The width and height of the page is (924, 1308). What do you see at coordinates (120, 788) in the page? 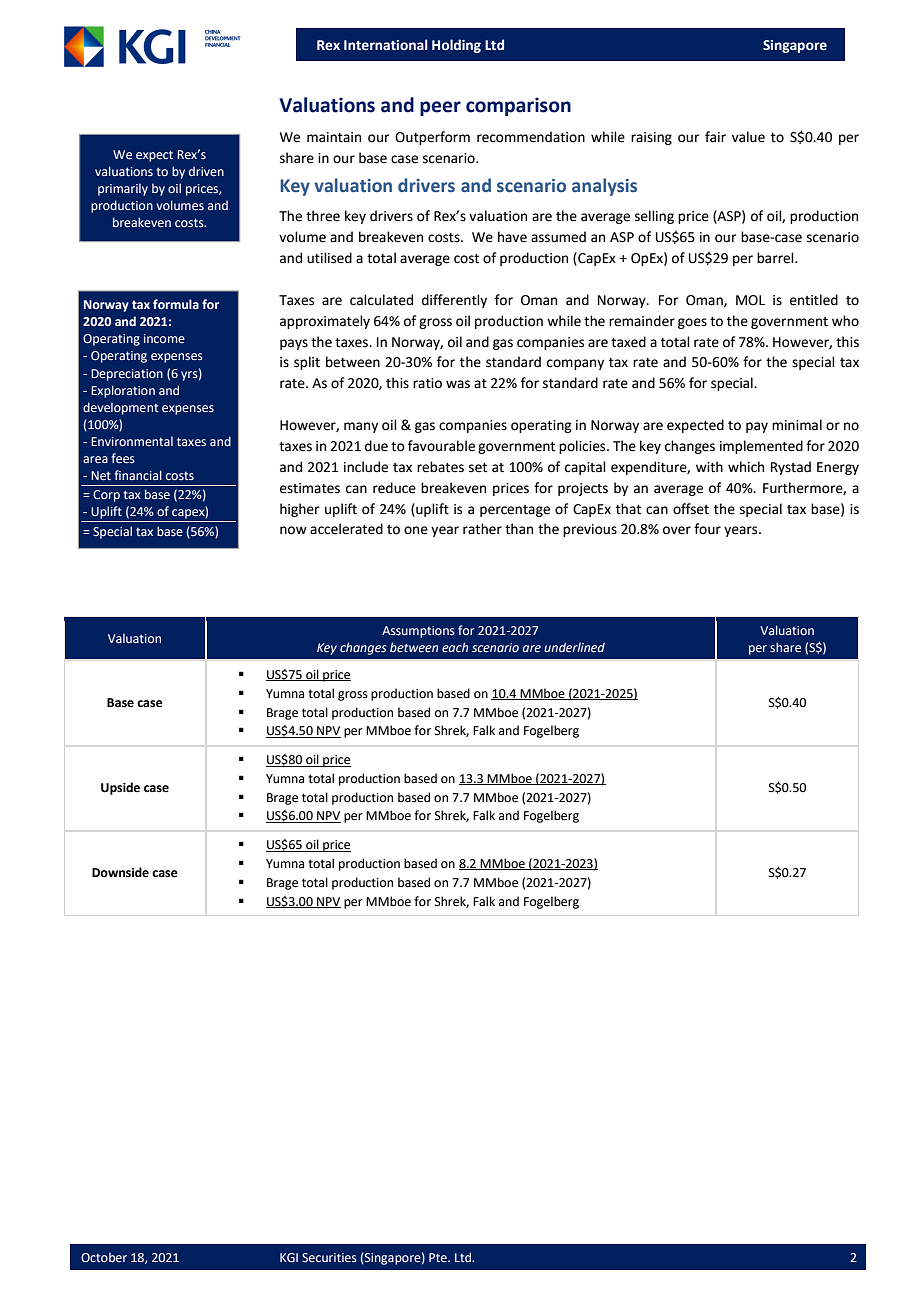
I see `Upside` at bounding box center [120, 788].
